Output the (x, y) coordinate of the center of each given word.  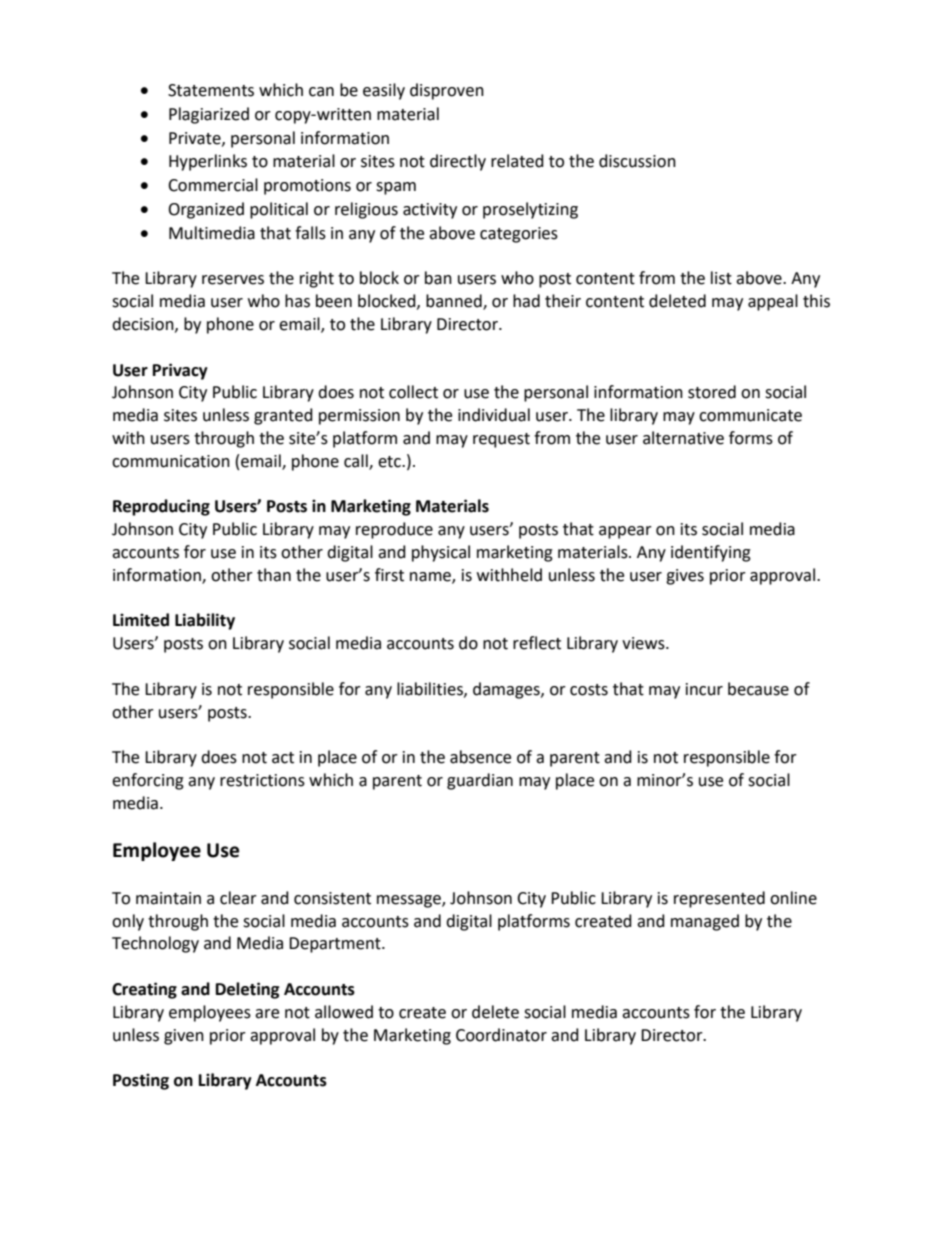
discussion (637, 161)
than (274, 575)
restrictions (262, 780)
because (758, 689)
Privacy (180, 371)
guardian (480, 781)
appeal (773, 302)
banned (455, 302)
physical (441, 553)
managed (705, 922)
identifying (711, 553)
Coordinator (501, 1035)
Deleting (248, 990)
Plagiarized (209, 115)
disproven (447, 91)
